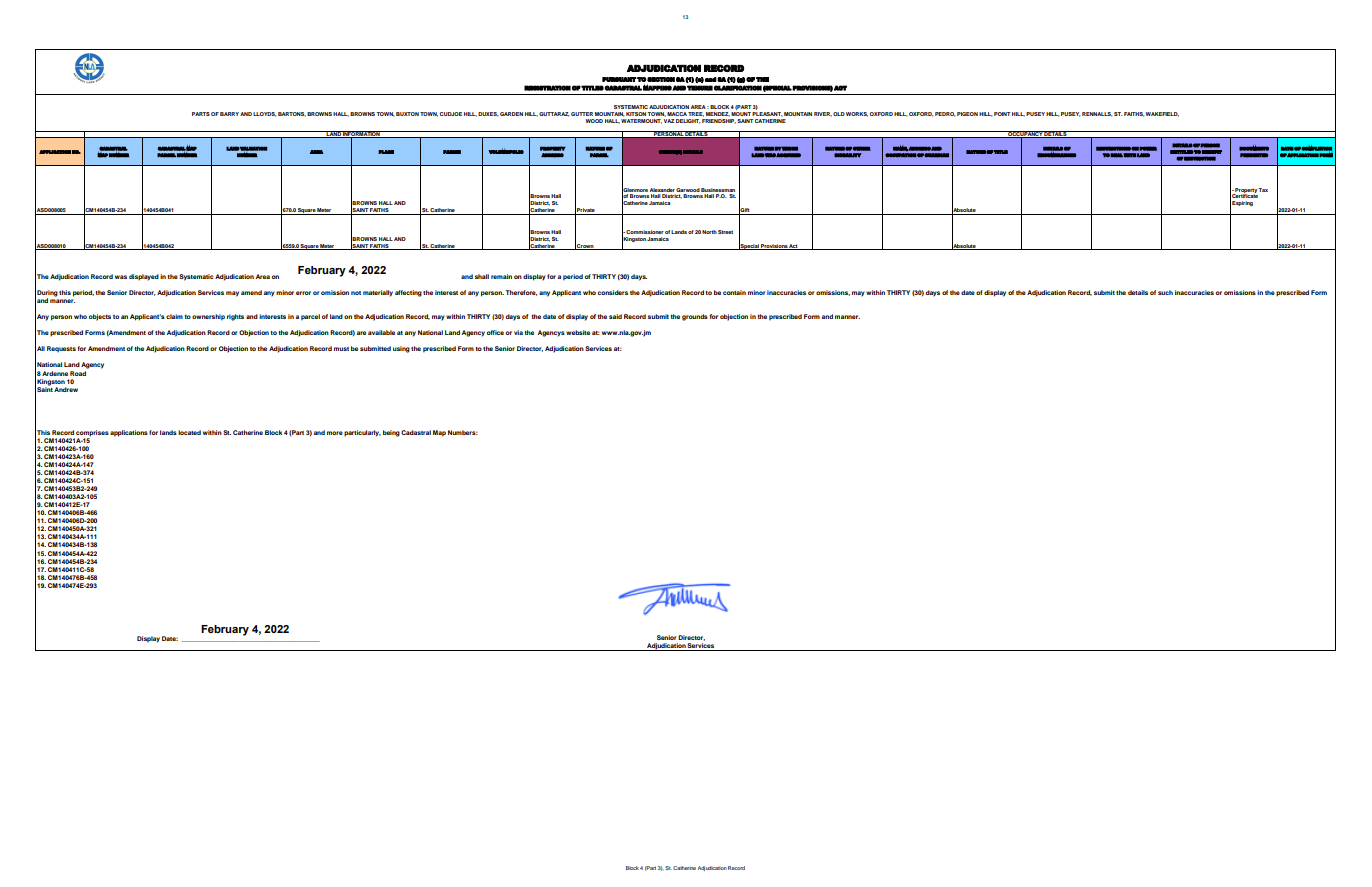 The height and width of the document is (887, 1372). Describe the element at coordinates (1165, 292) in the document. I see `such` at that location.
